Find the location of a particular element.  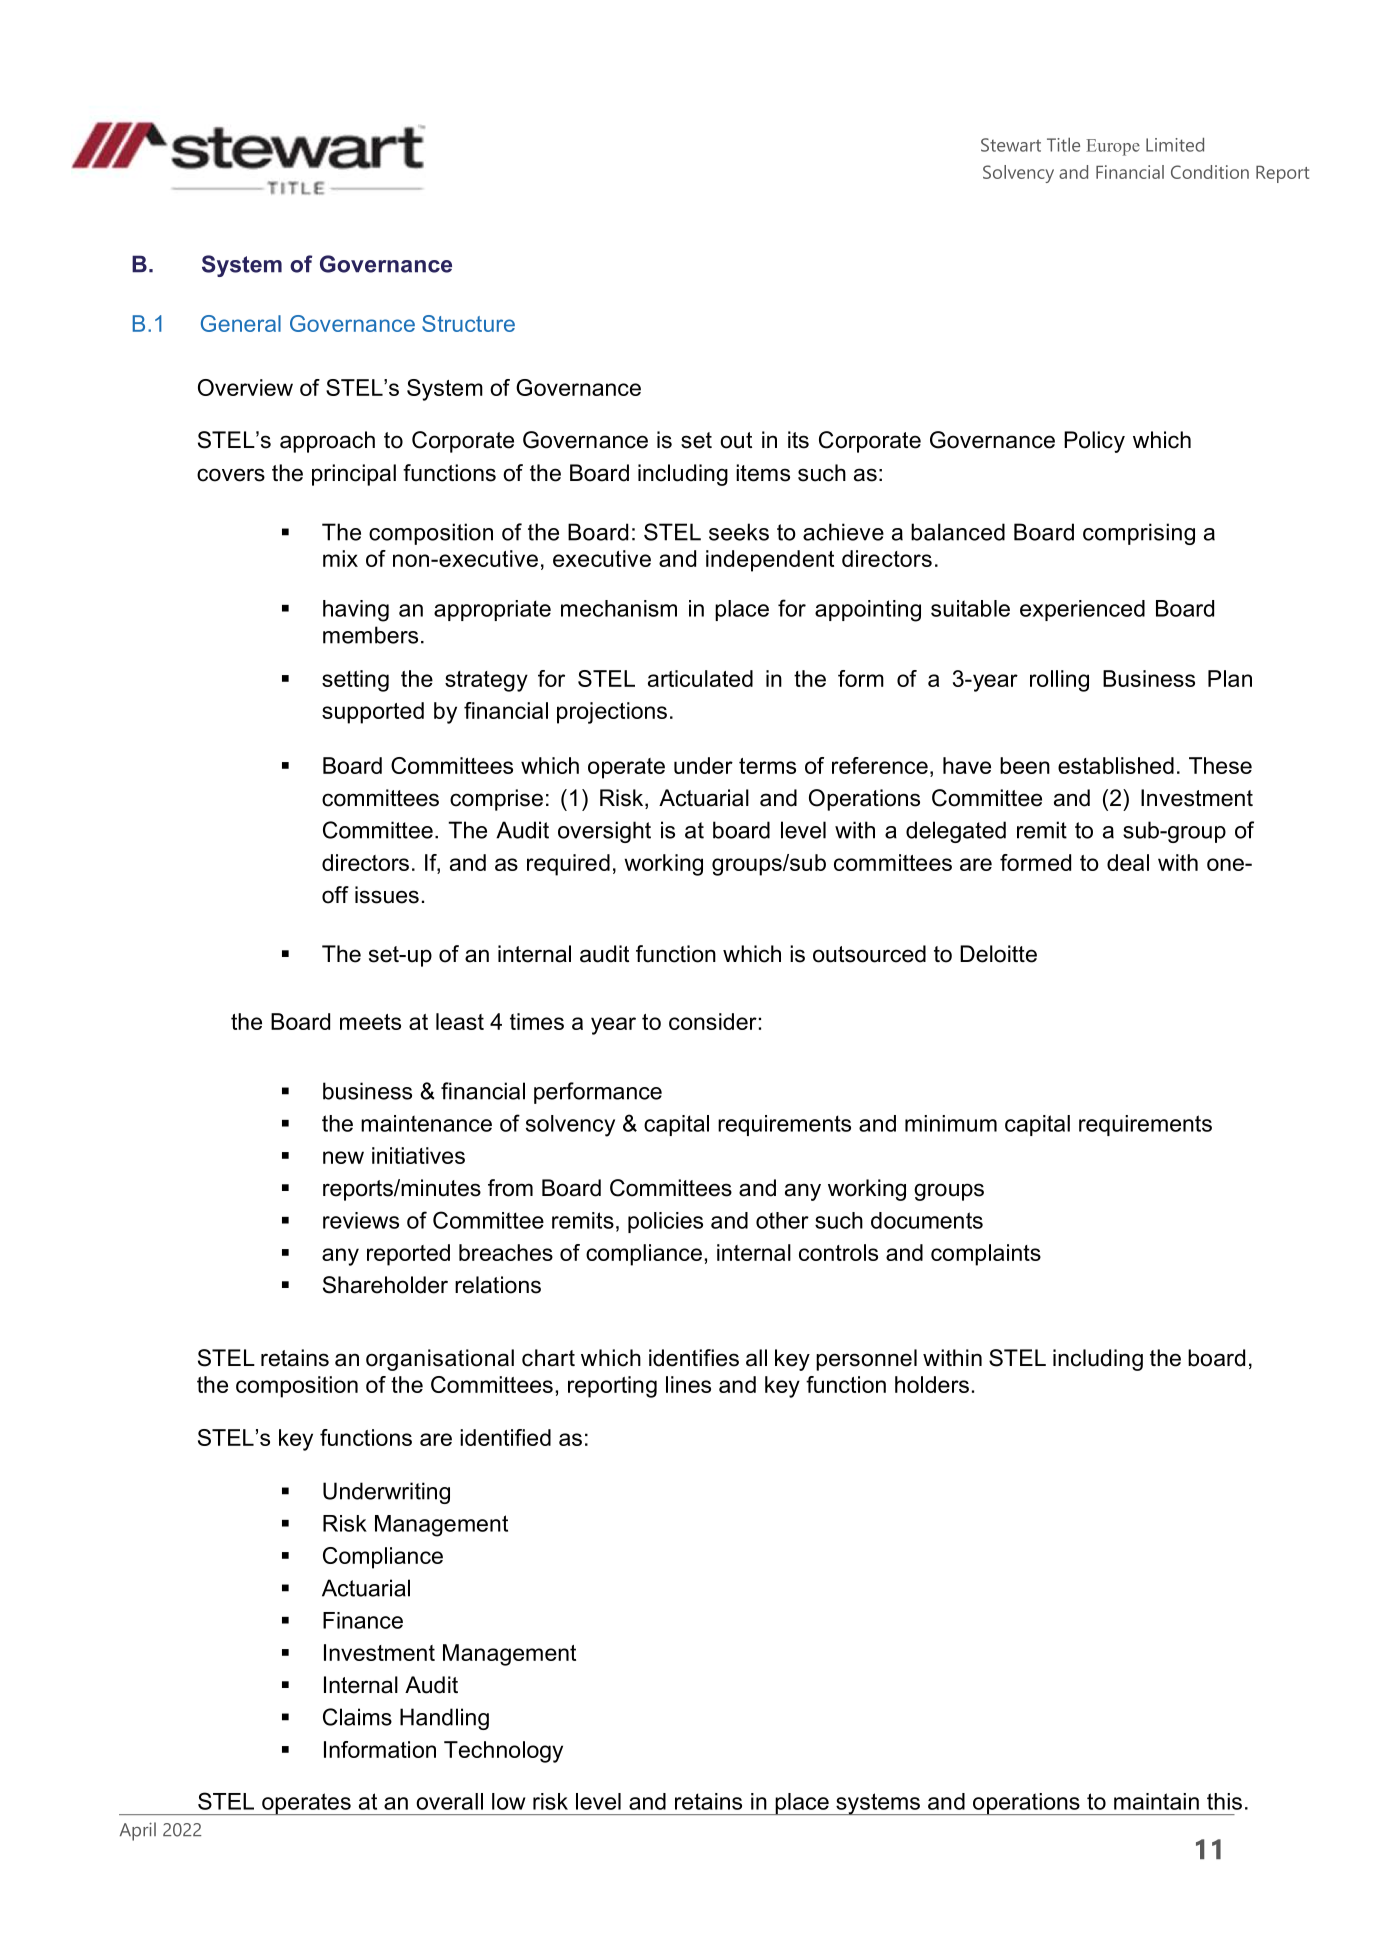

General is located at coordinates (241, 323).
